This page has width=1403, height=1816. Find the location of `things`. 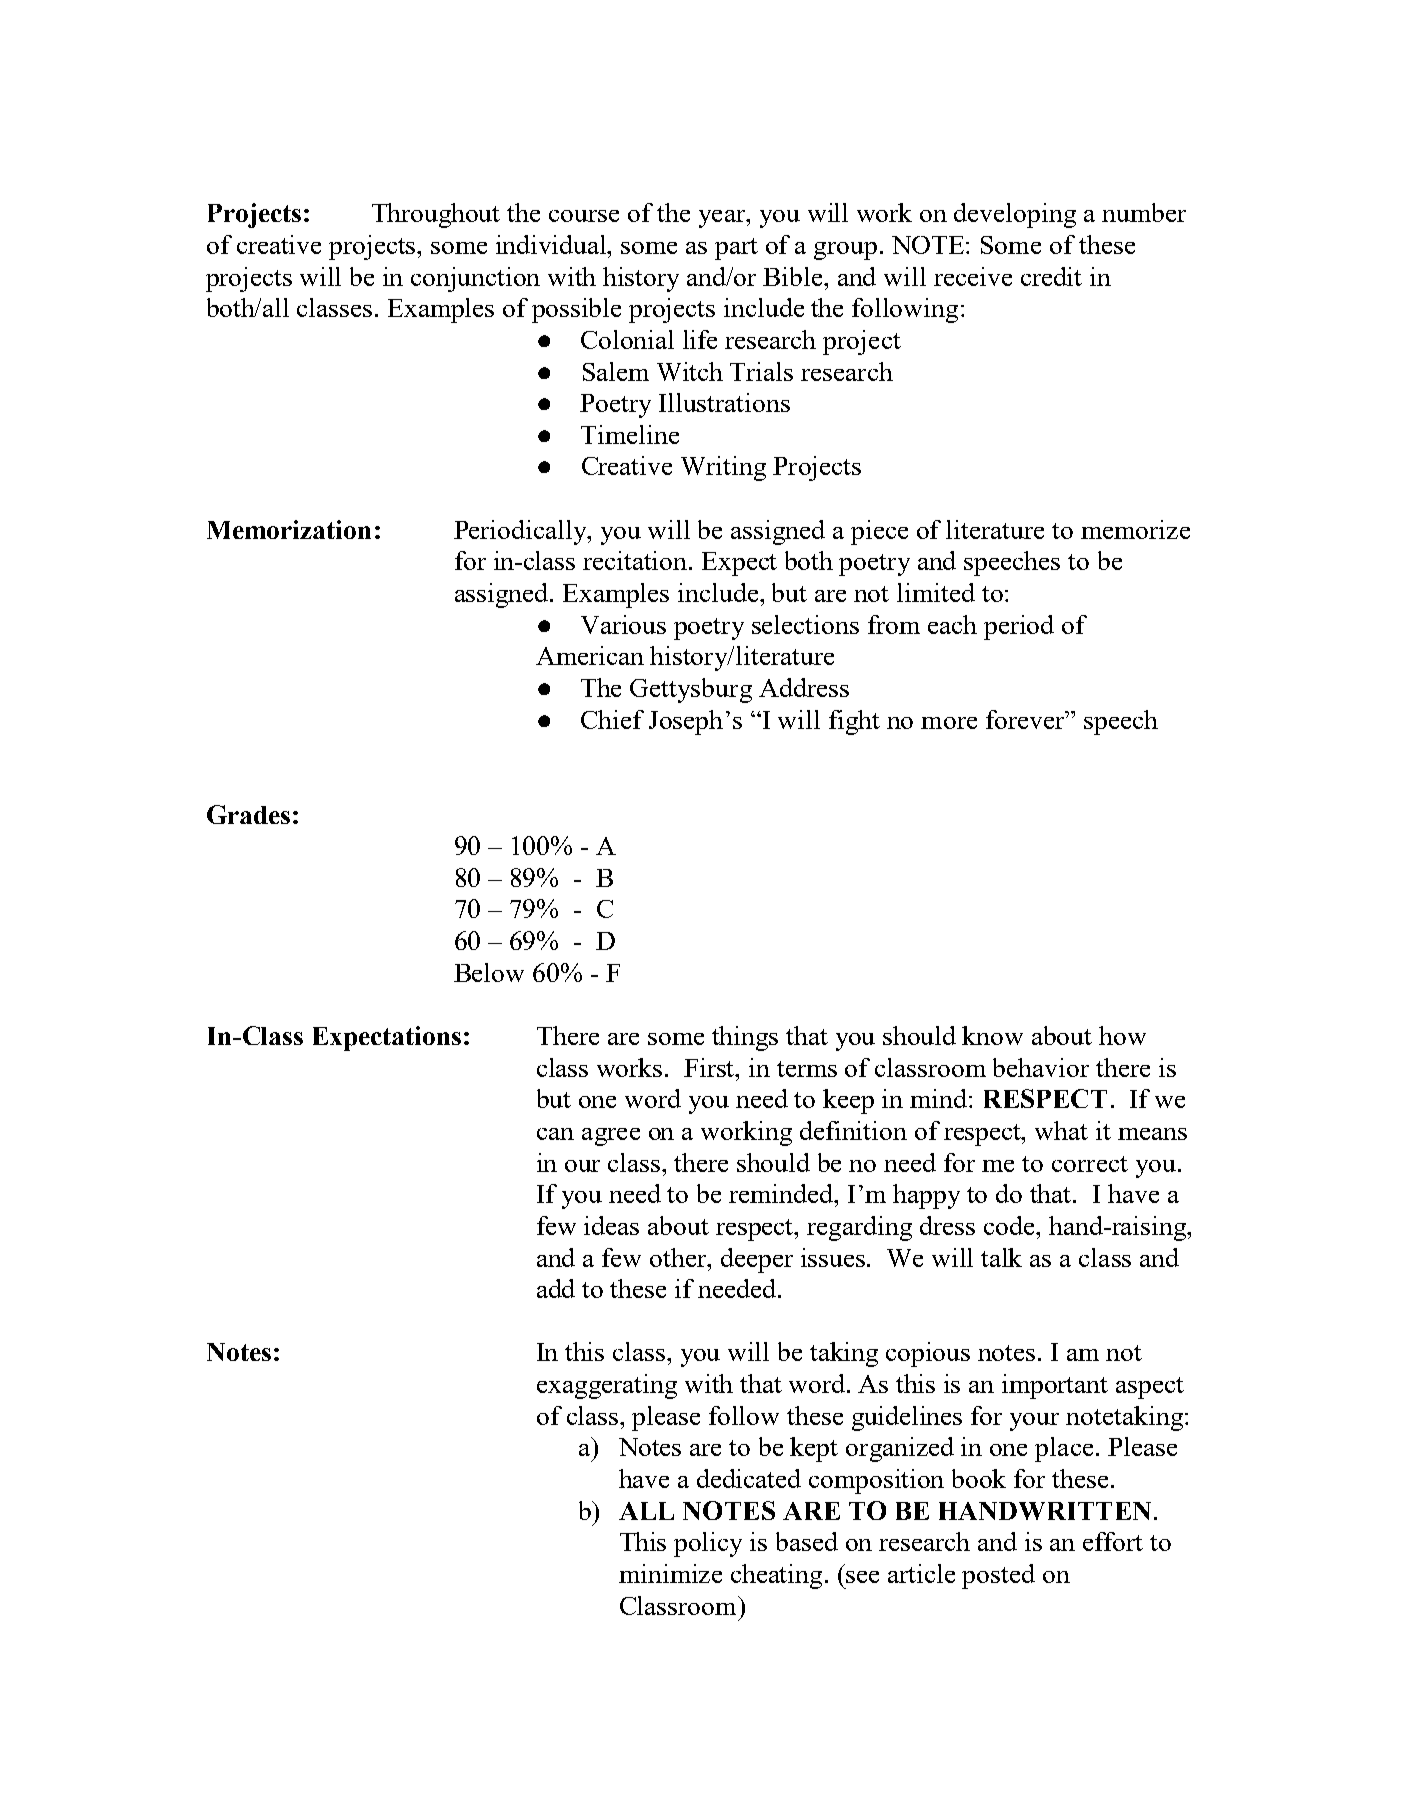

things is located at coordinates (745, 1038).
